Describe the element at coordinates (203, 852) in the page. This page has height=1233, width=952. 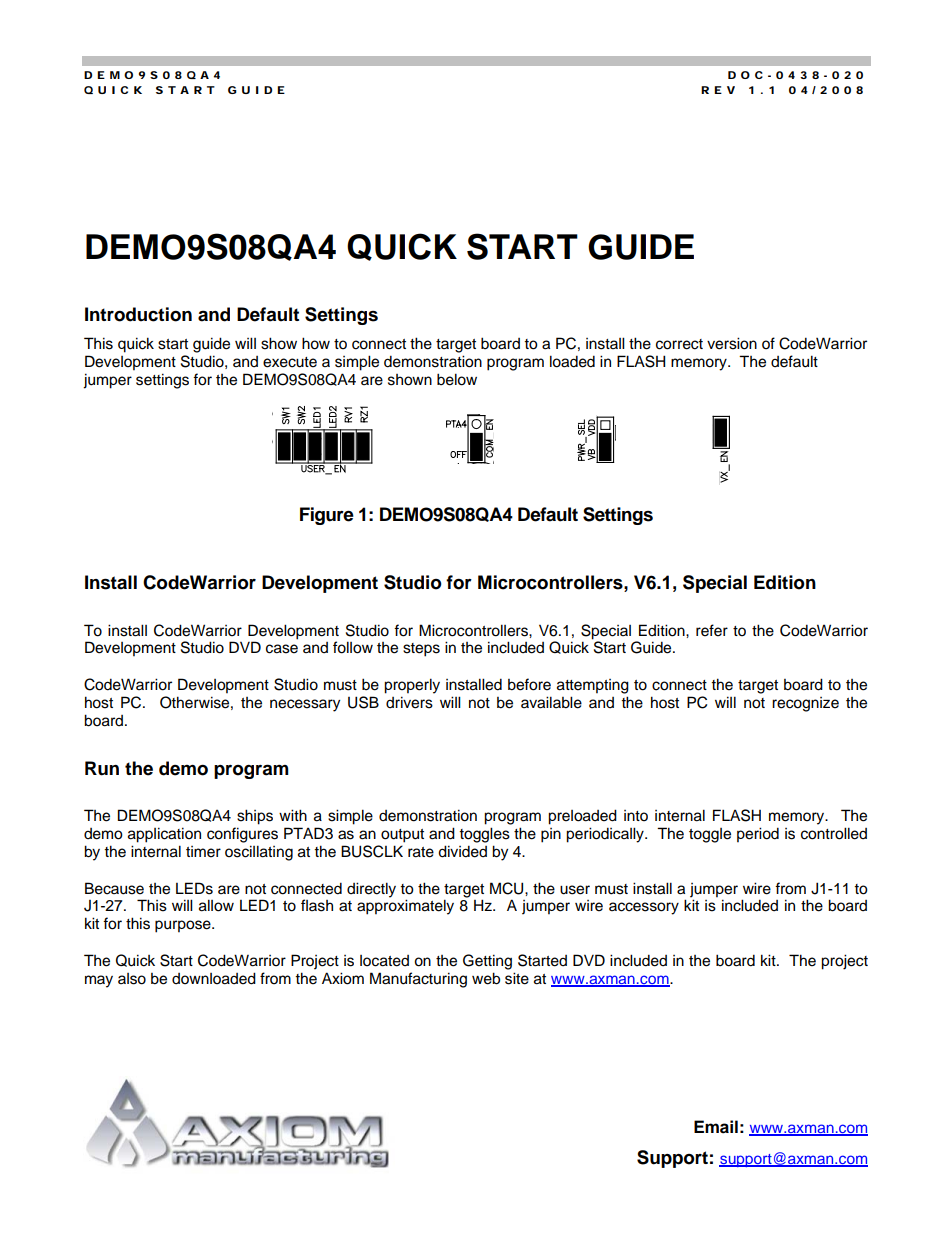
I see `timer` at that location.
